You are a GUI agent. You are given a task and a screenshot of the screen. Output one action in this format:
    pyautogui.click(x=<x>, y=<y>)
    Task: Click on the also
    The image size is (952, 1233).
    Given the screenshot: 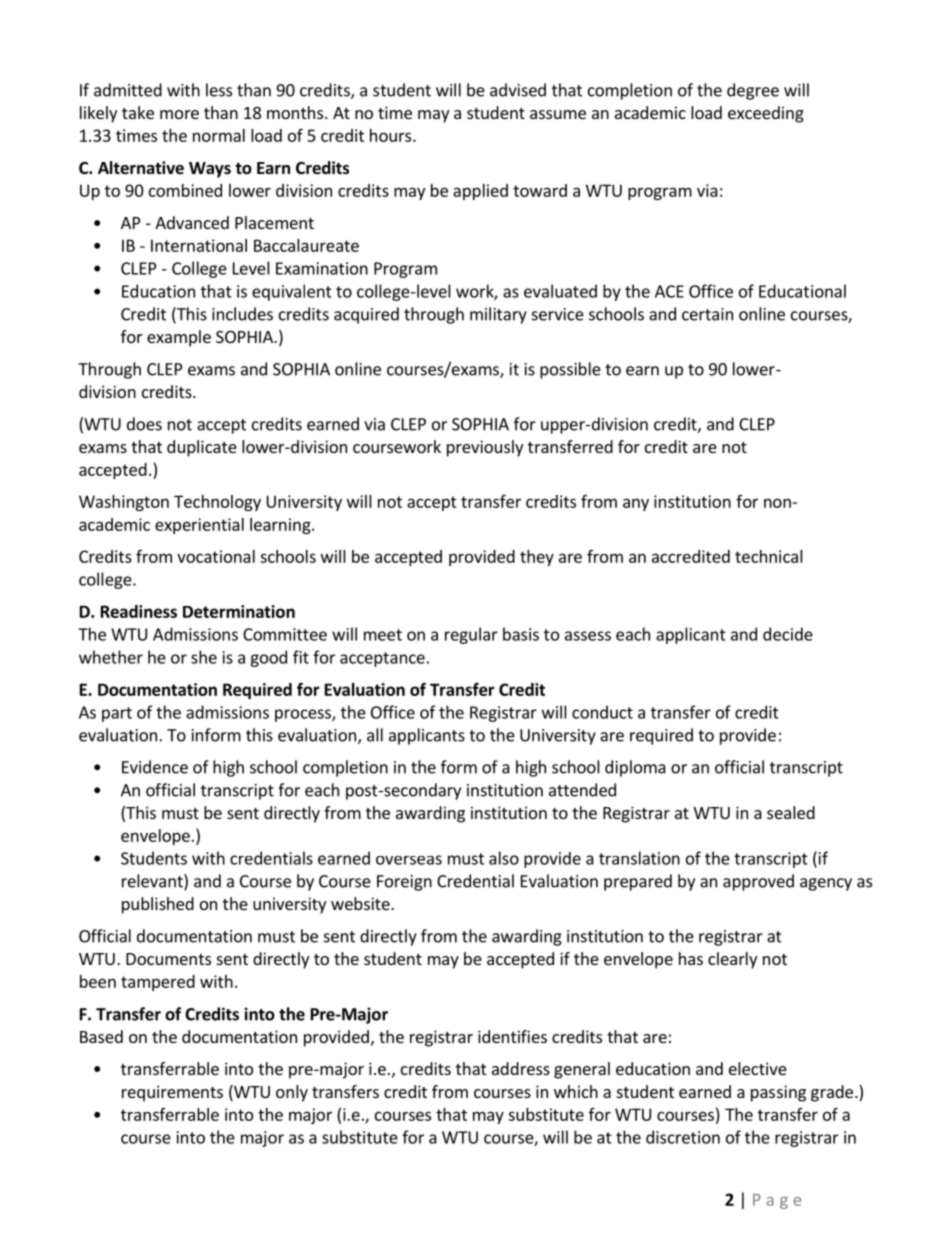 What is the action you would take?
    pyautogui.click(x=504, y=858)
